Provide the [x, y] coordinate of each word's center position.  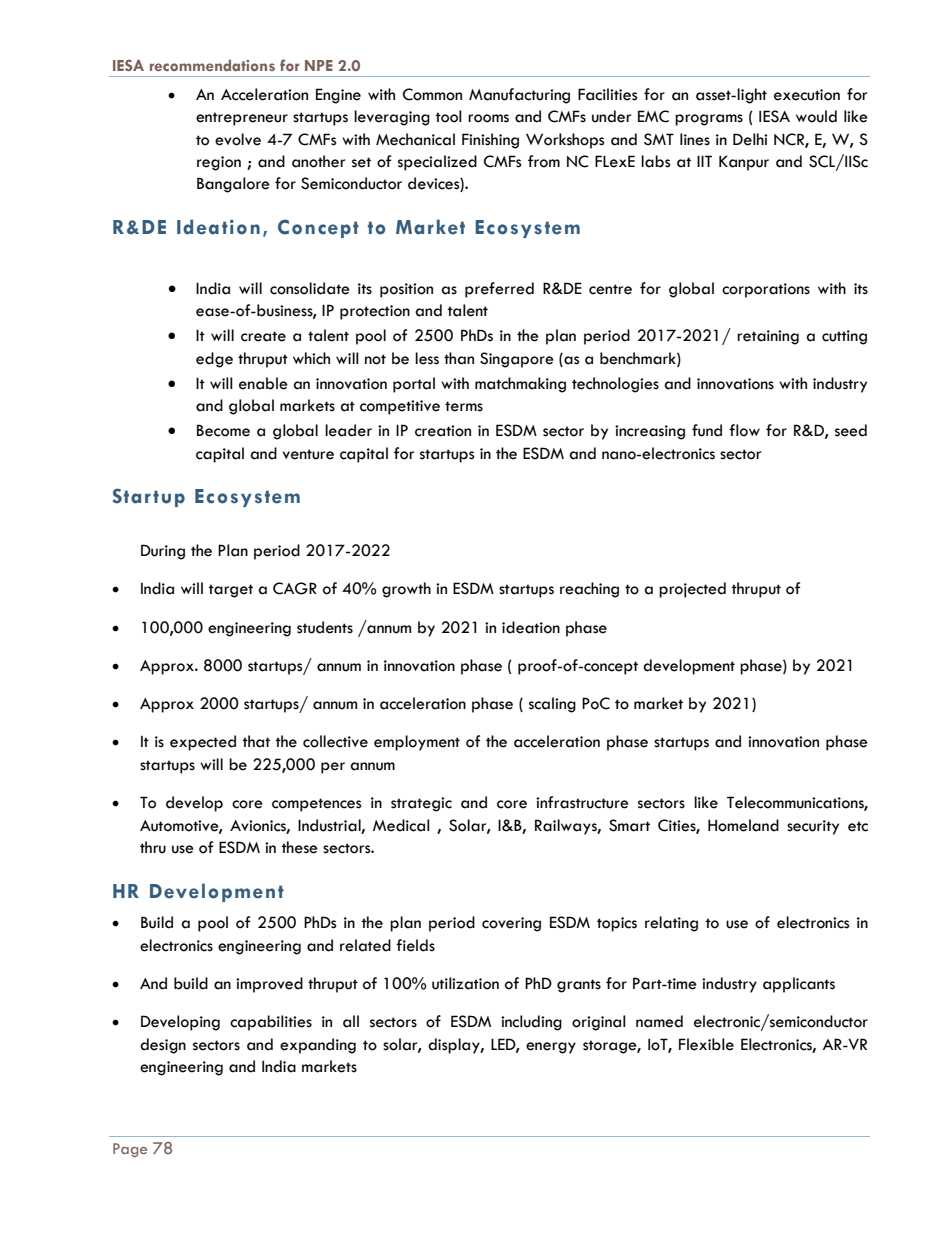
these [300, 847]
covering [511, 924]
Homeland [743, 825]
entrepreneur [242, 119]
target [231, 591]
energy [551, 1048]
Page [130, 1150]
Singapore [517, 360]
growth [406, 590]
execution [807, 95]
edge [214, 360]
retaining [768, 337]
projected [692, 590]
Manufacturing [519, 96]
